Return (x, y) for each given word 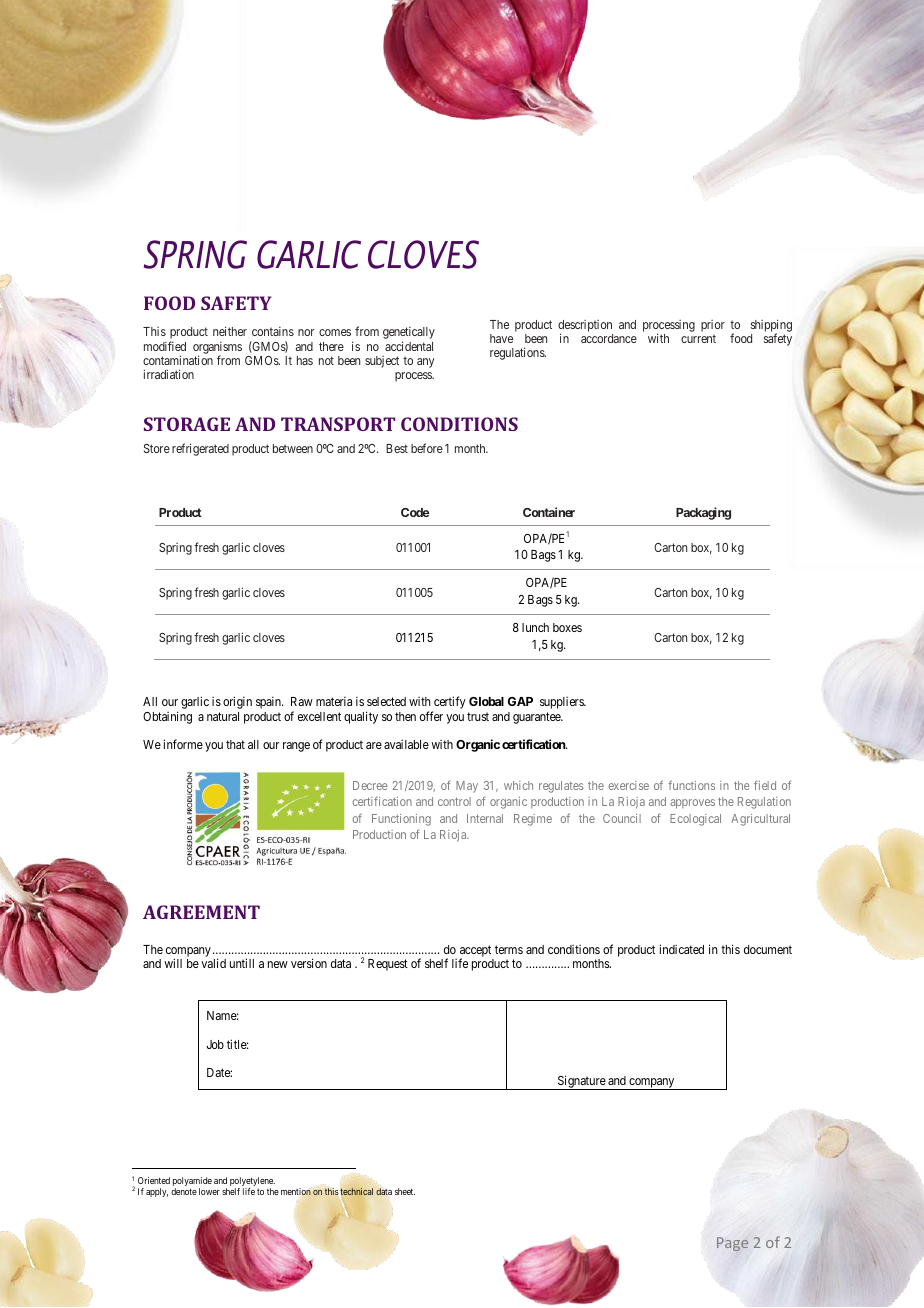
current (698, 339)
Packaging (703, 513)
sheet (405, 1191)
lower (209, 1191)
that (235, 744)
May (467, 787)
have (501, 338)
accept (475, 952)
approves (692, 804)
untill (242, 963)
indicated (681, 949)
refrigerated (200, 449)
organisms (217, 349)
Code (415, 512)
